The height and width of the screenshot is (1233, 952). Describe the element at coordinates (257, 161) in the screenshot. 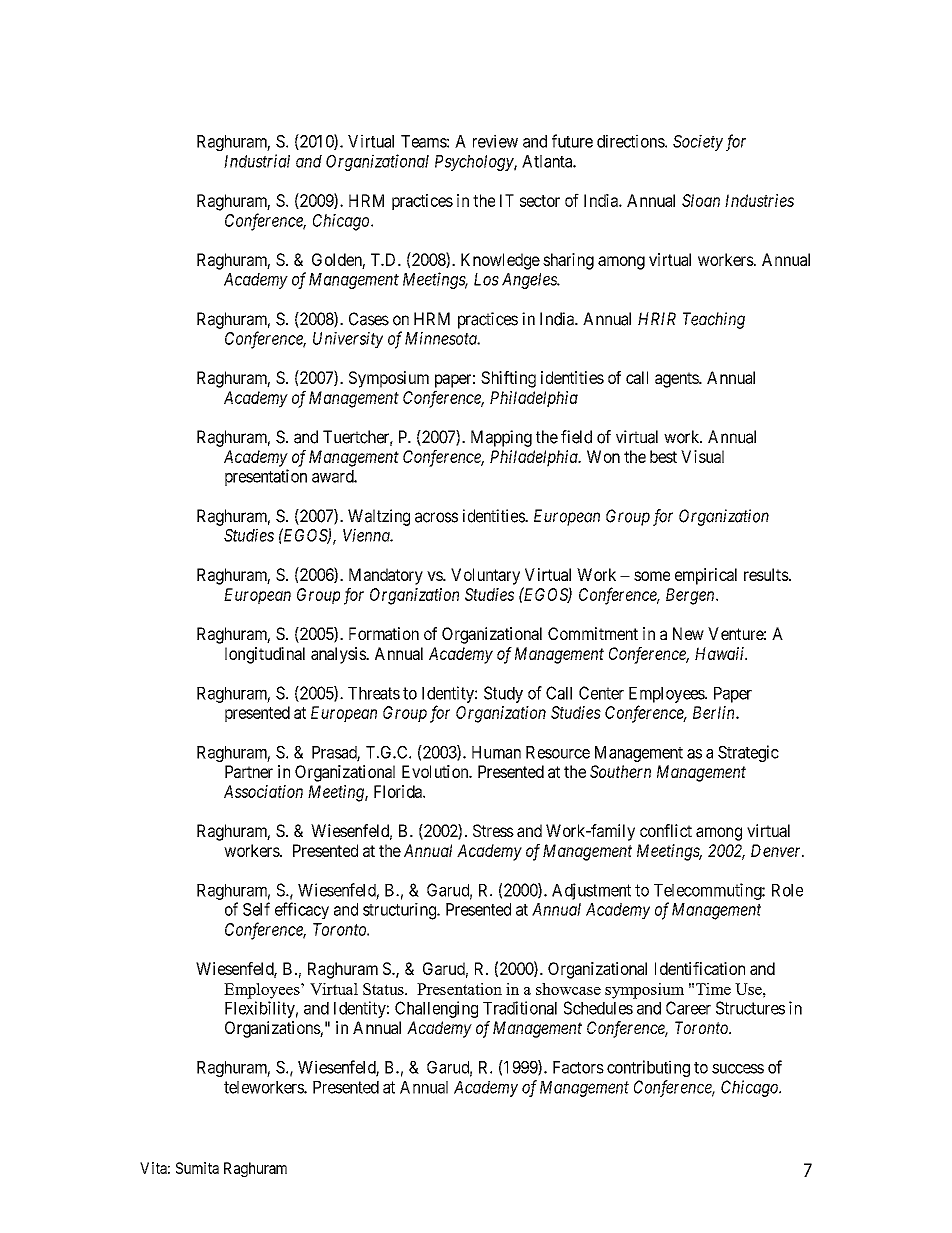

I see `Industrial` at that location.
